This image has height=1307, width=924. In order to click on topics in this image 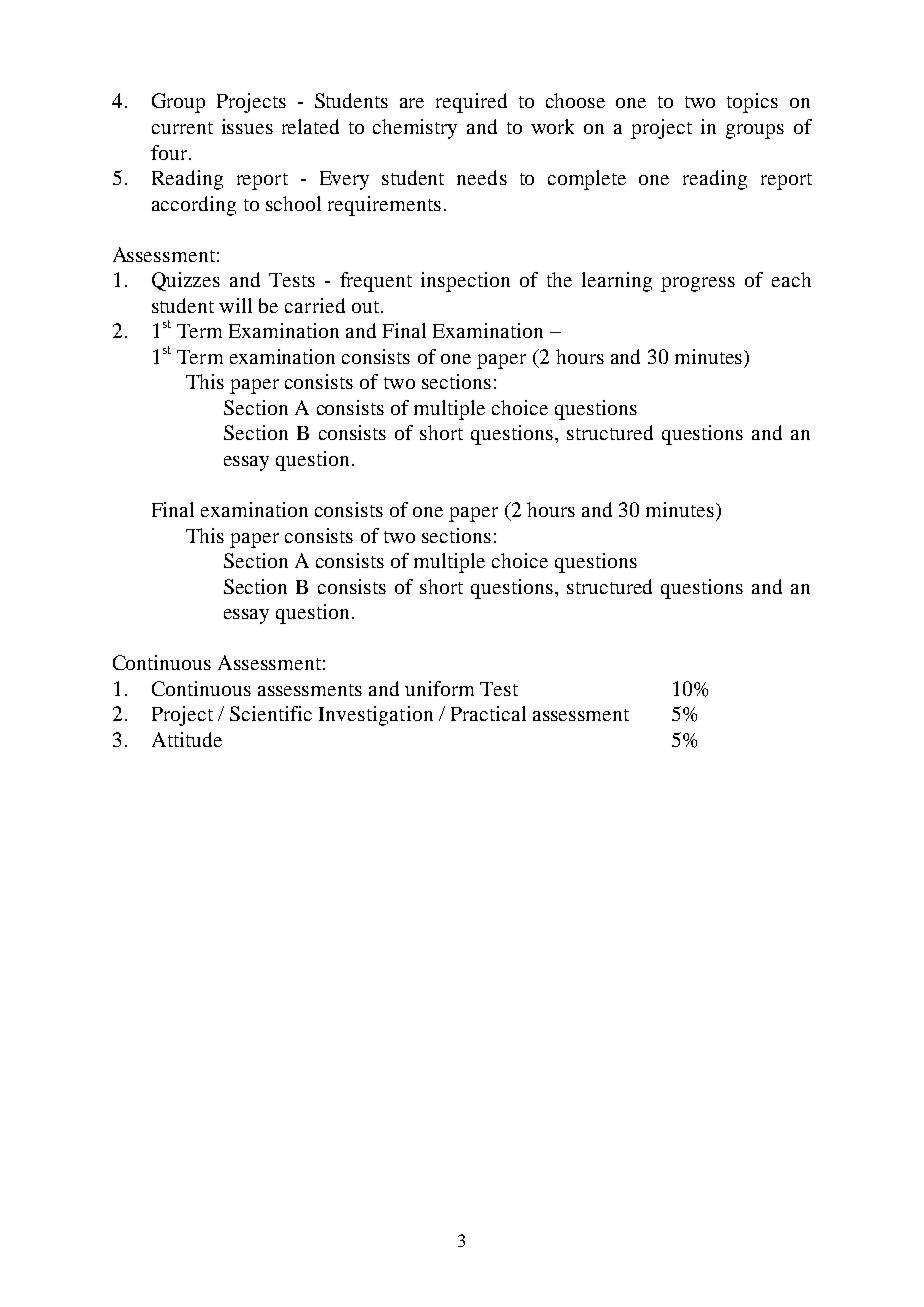, I will do `click(752, 103)`.
